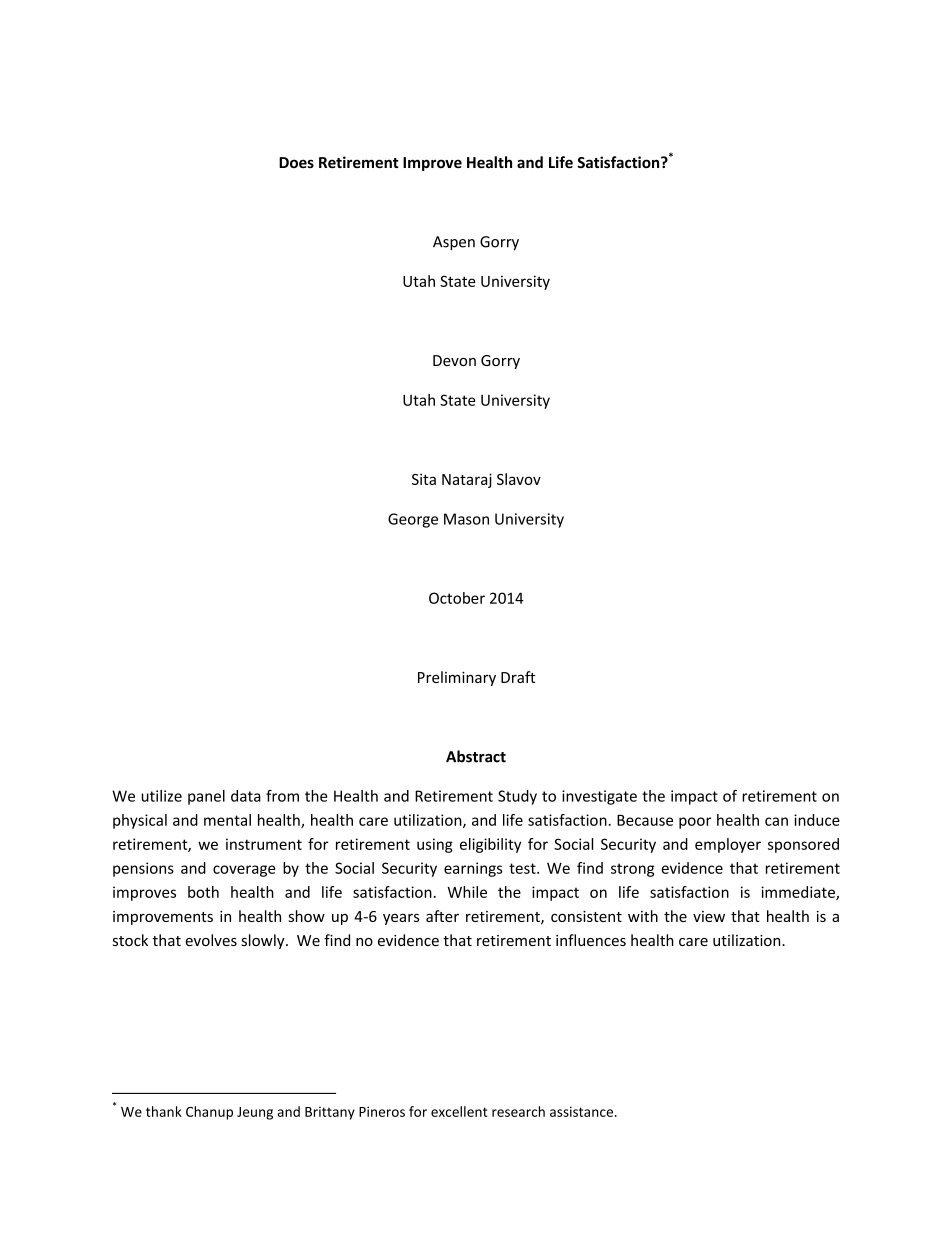 This screenshot has width=952, height=1233. What do you see at coordinates (454, 360) in the screenshot?
I see `Devon` at bounding box center [454, 360].
